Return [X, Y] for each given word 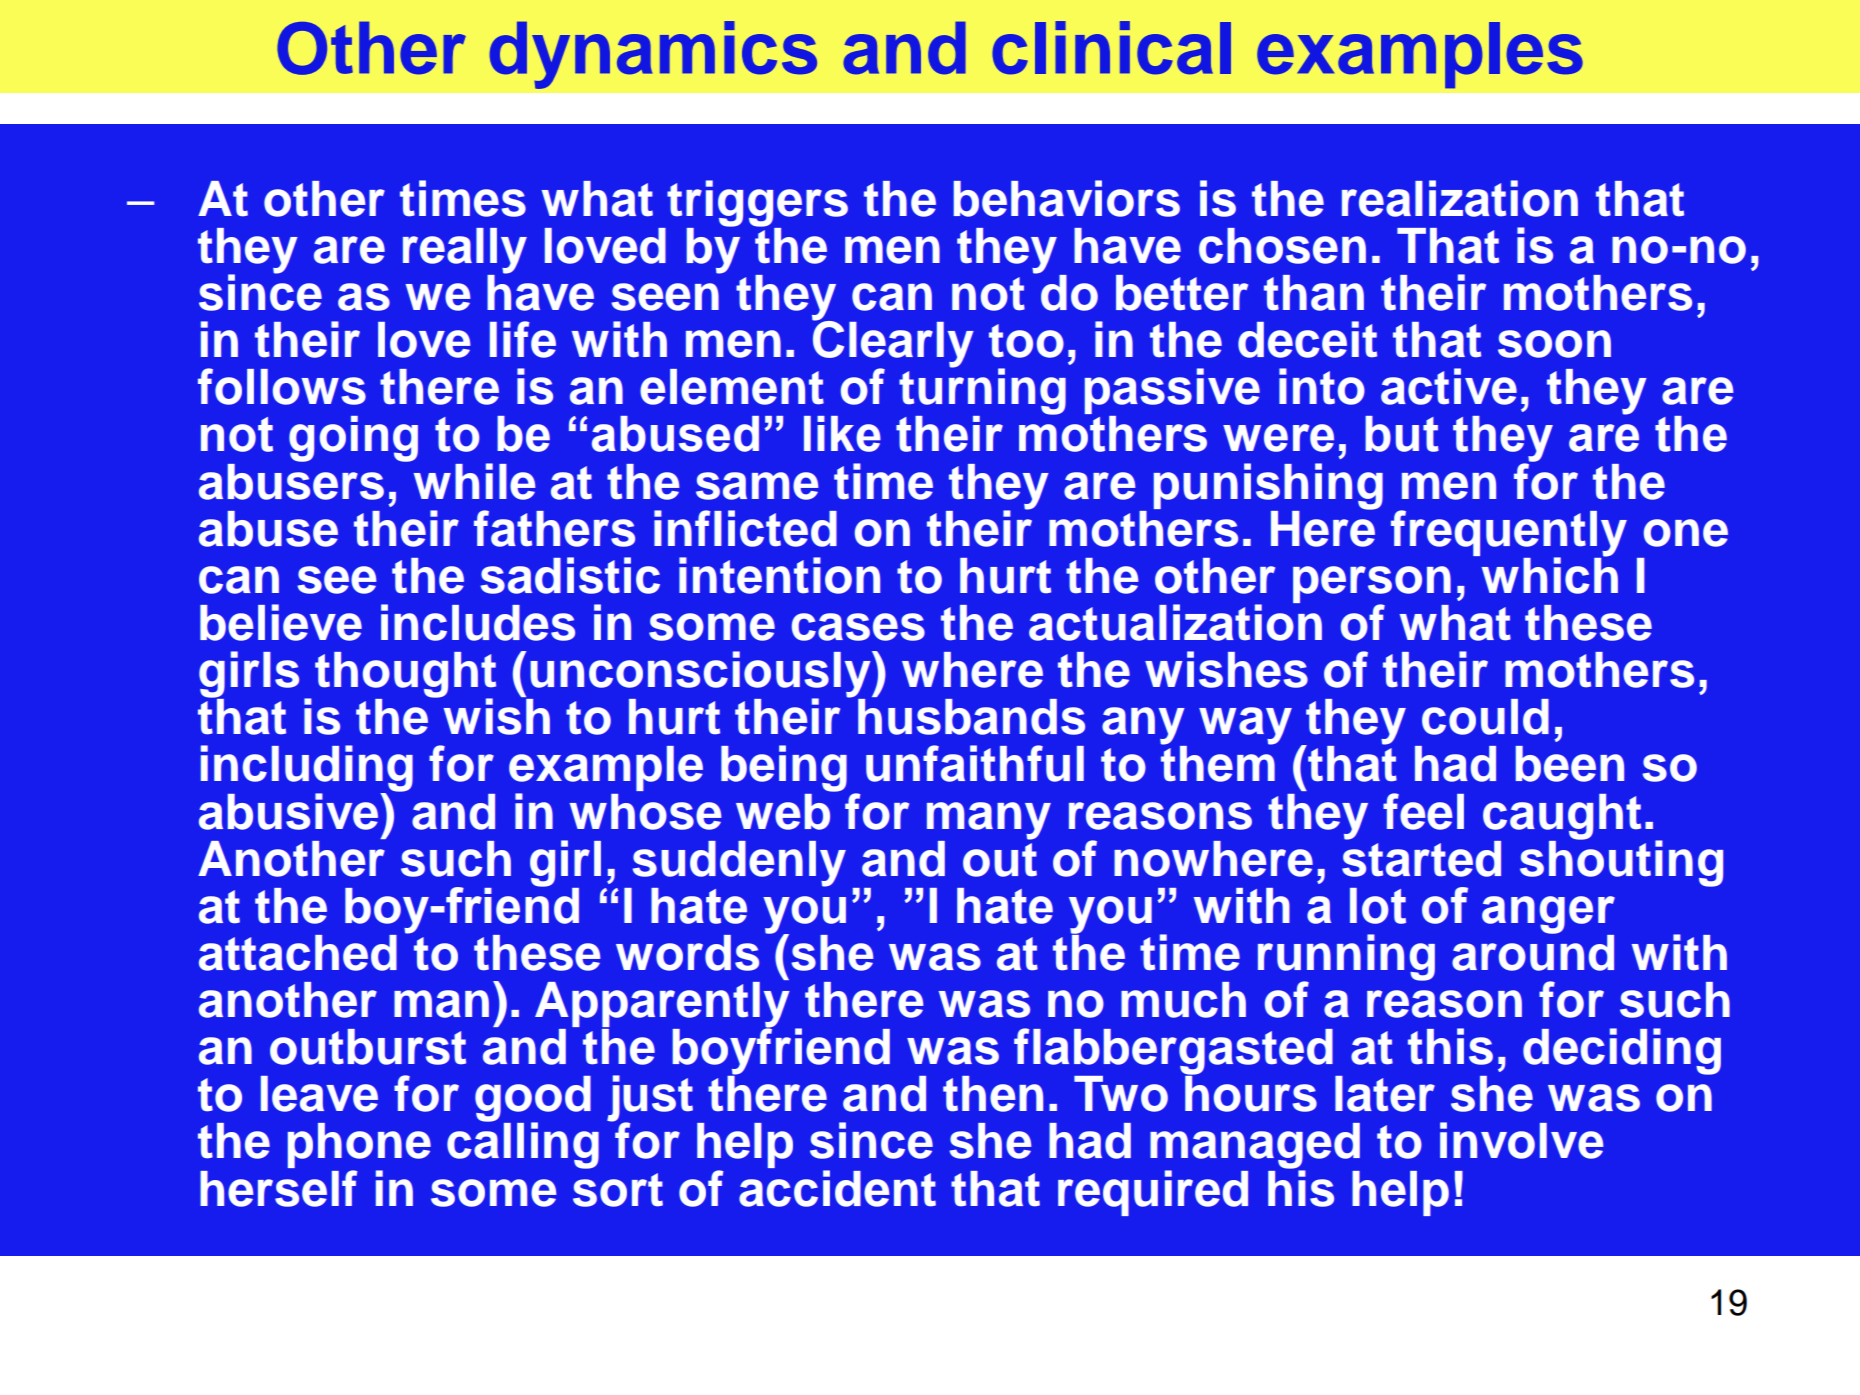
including [307, 769]
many [989, 821]
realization [1460, 198]
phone [359, 1147]
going [353, 439]
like [842, 434]
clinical [1111, 48]
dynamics [653, 55]
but [1402, 434]
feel [1423, 811]
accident [837, 1188]
